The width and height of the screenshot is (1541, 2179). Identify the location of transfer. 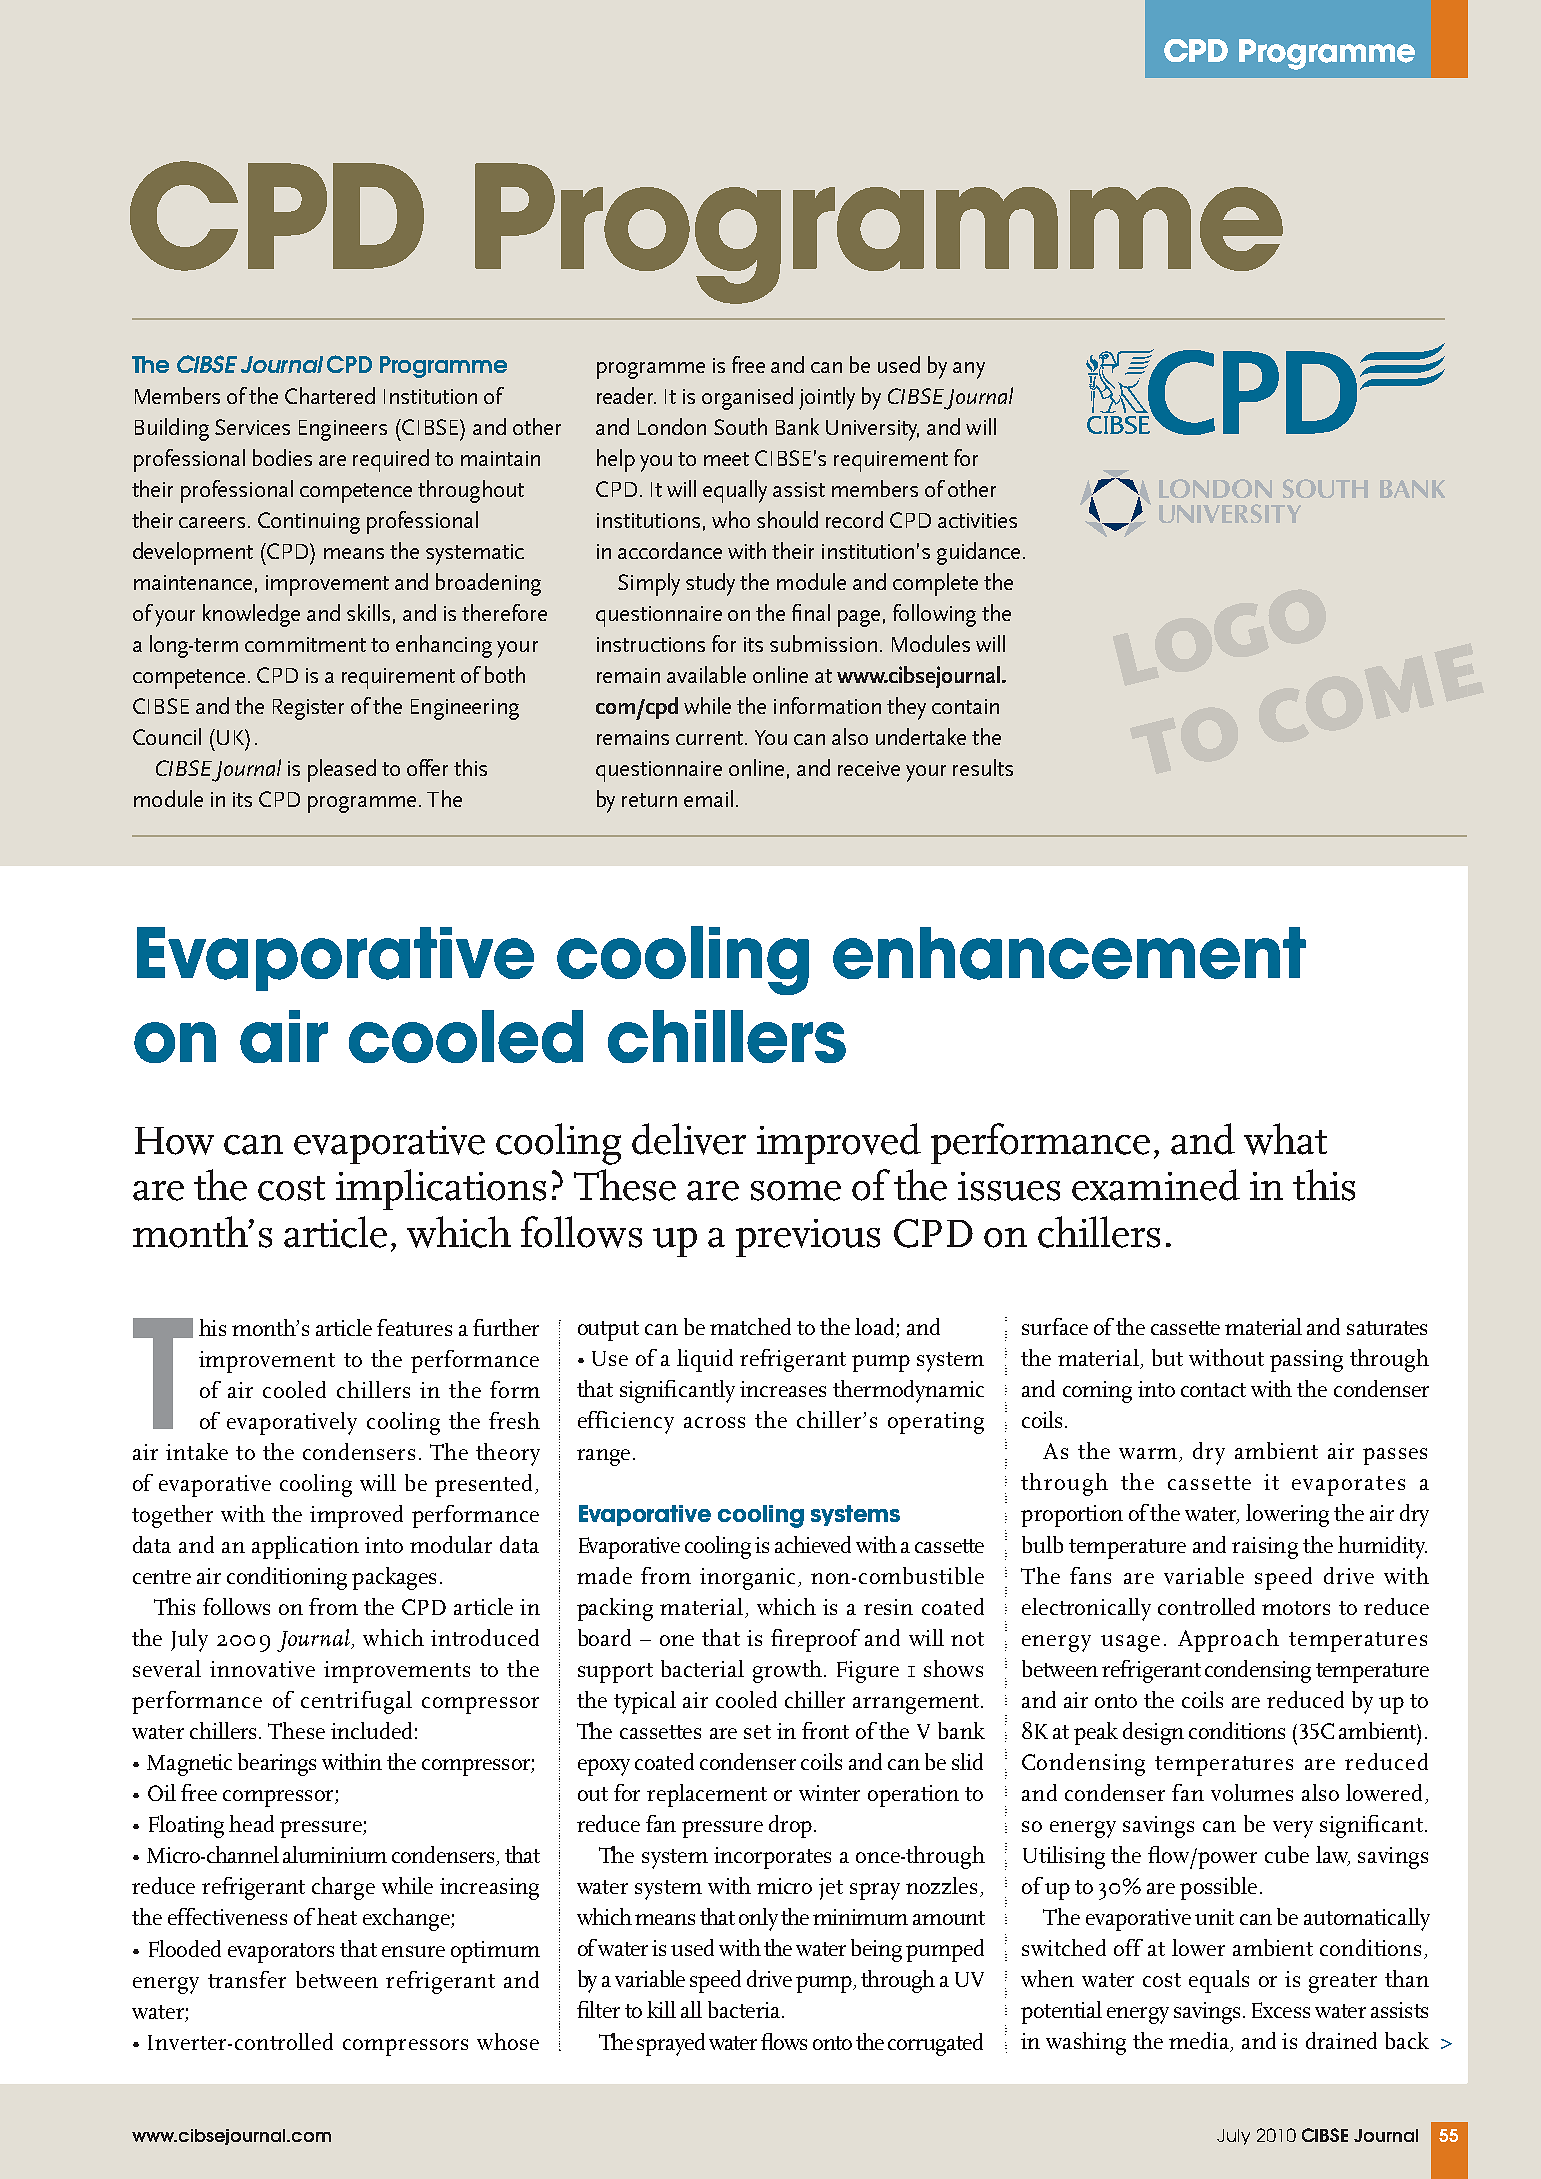
(247, 1979).
